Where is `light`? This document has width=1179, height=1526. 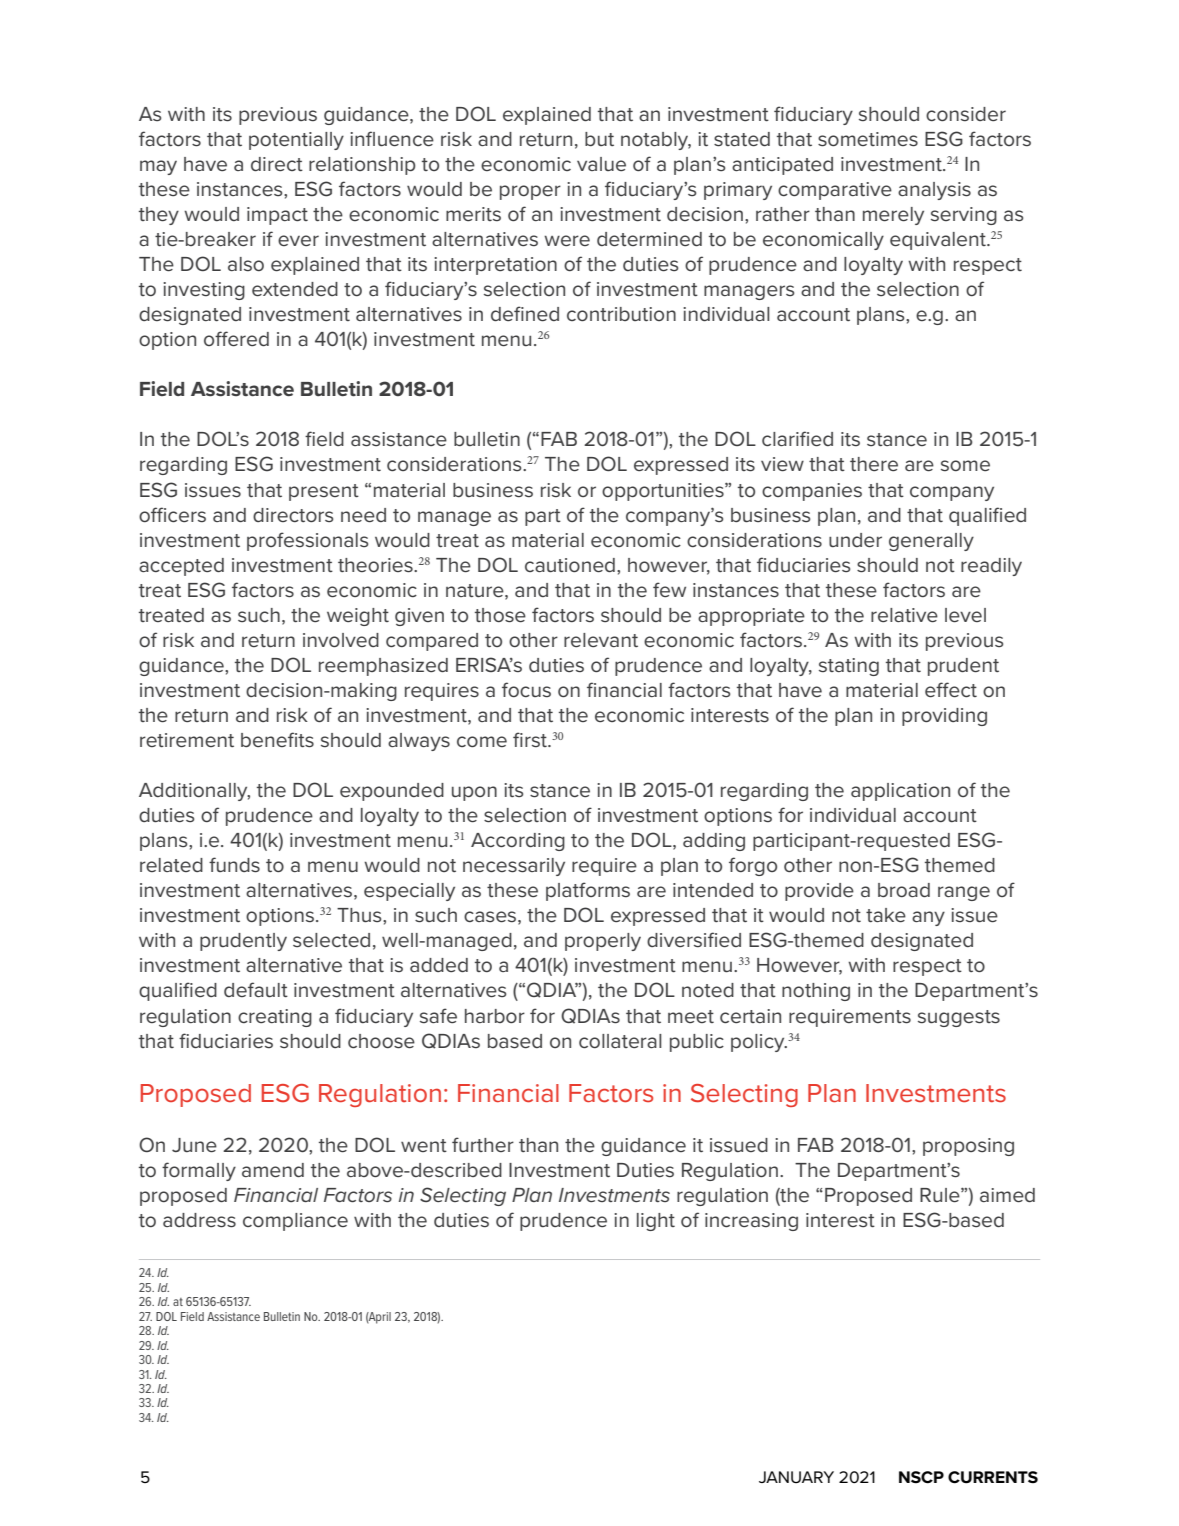
light is located at coordinates (656, 1222).
